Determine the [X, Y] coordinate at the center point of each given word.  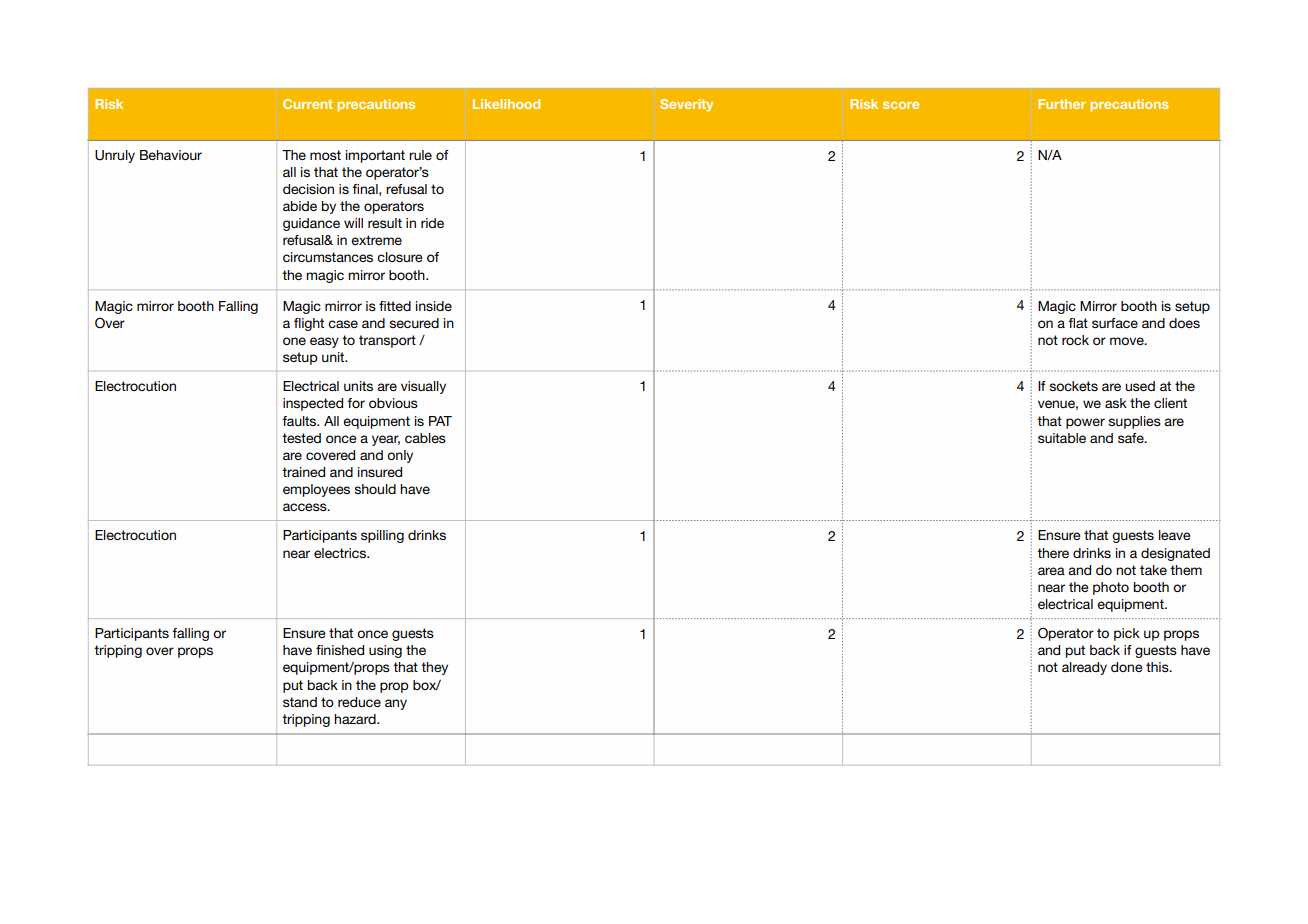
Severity [686, 105]
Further [1062, 104]
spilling [382, 536]
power [1085, 423]
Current [308, 104]
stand [300, 702]
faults [300, 421]
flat [1078, 323]
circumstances [328, 257]
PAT [440, 421]
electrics [341, 553]
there [1053, 553]
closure [400, 257]
